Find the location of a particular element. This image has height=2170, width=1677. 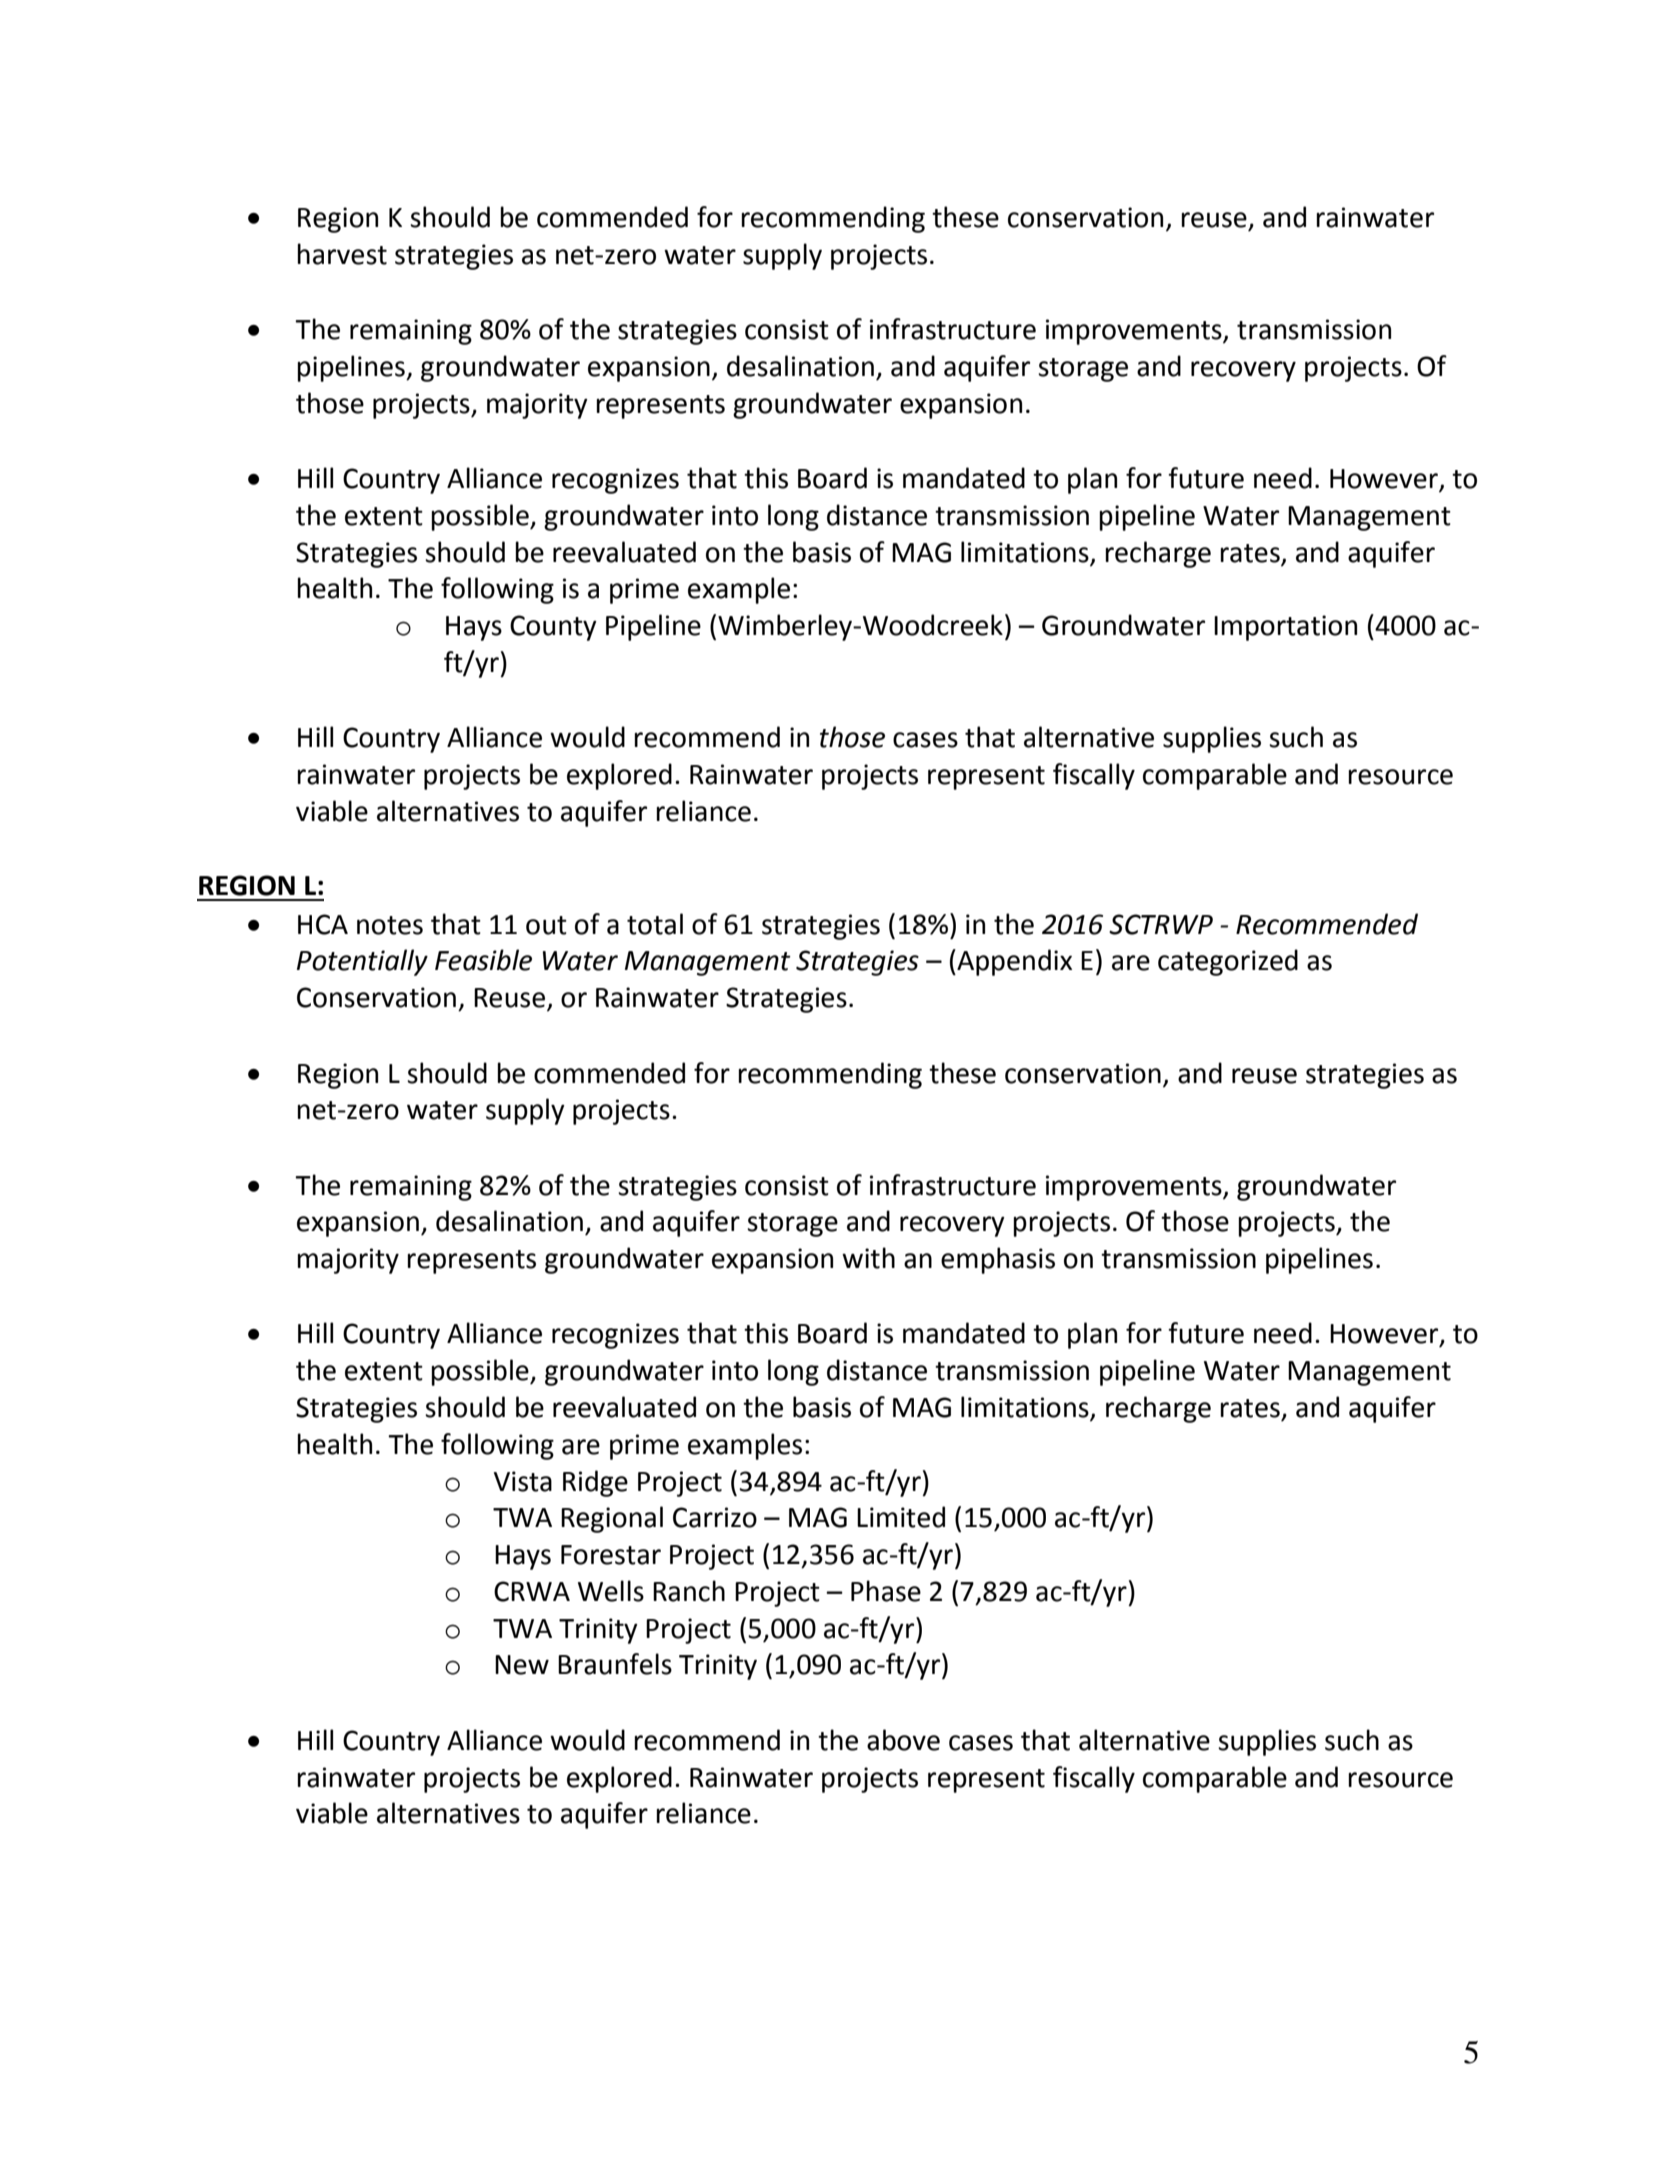

total is located at coordinates (655, 924).
